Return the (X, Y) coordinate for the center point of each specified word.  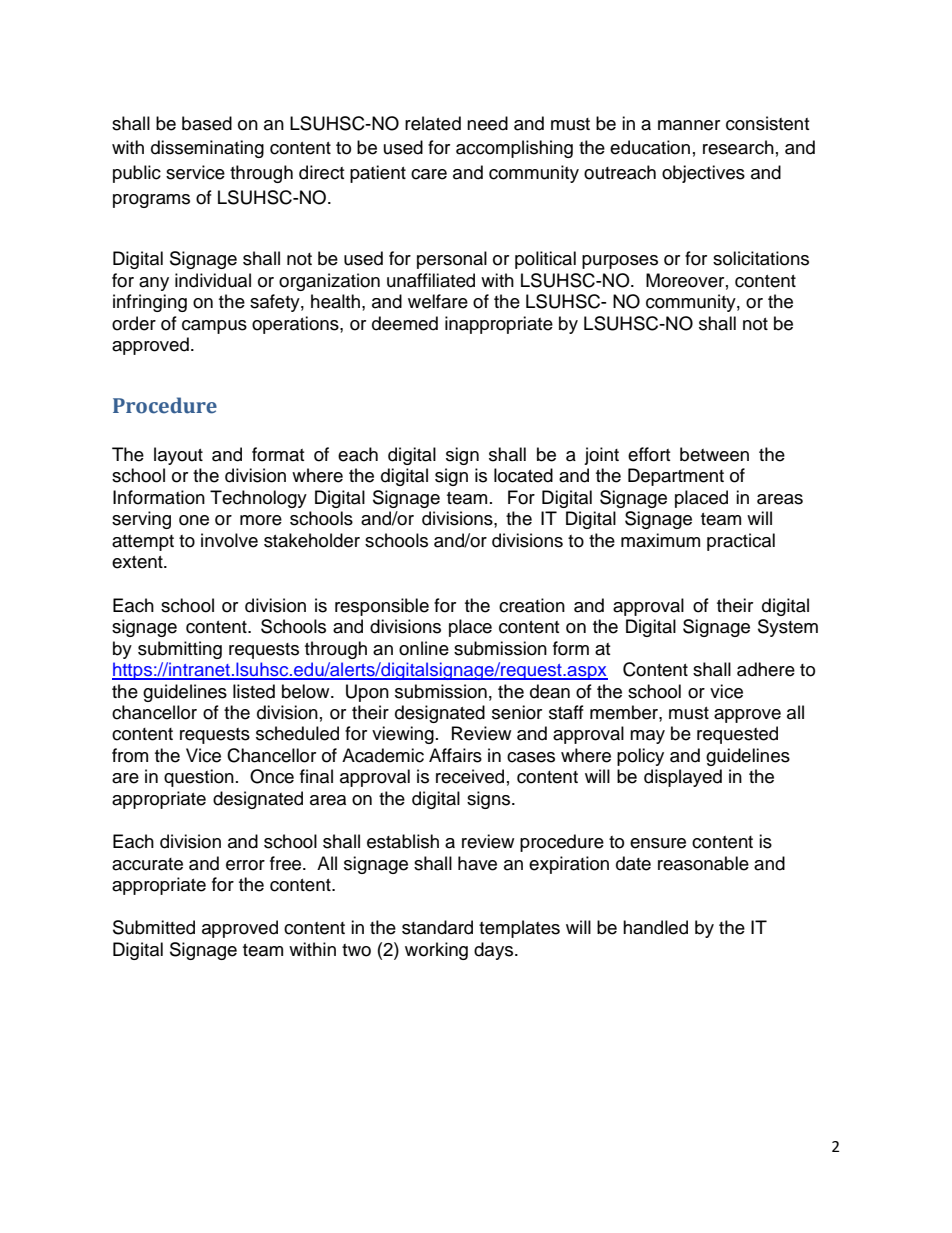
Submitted (154, 927)
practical (741, 542)
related (433, 123)
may (647, 737)
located (523, 475)
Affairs (455, 755)
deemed (405, 323)
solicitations (761, 258)
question (199, 778)
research (738, 147)
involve (229, 540)
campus (214, 327)
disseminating (207, 149)
